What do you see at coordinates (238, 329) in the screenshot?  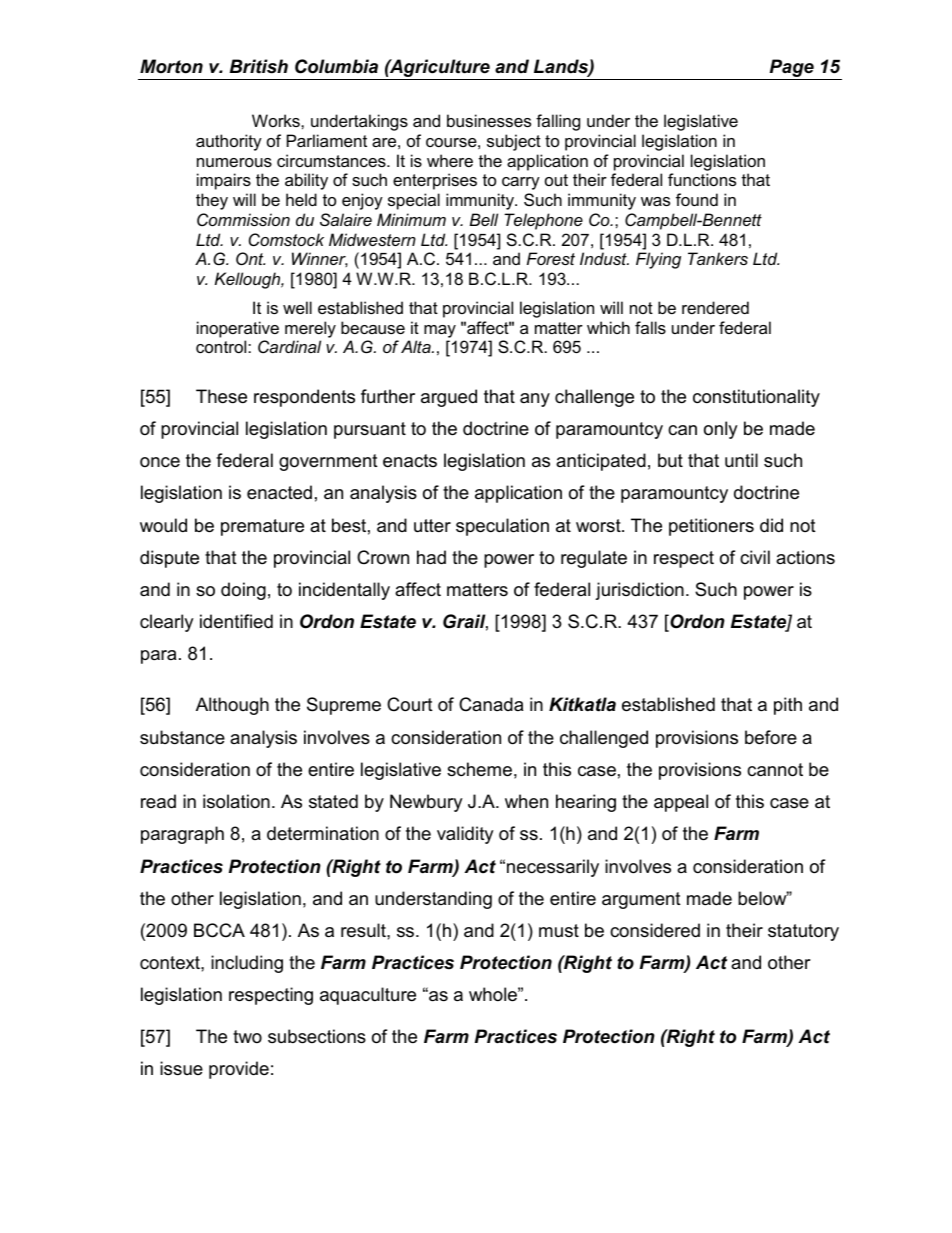 I see `inoperative` at bounding box center [238, 329].
